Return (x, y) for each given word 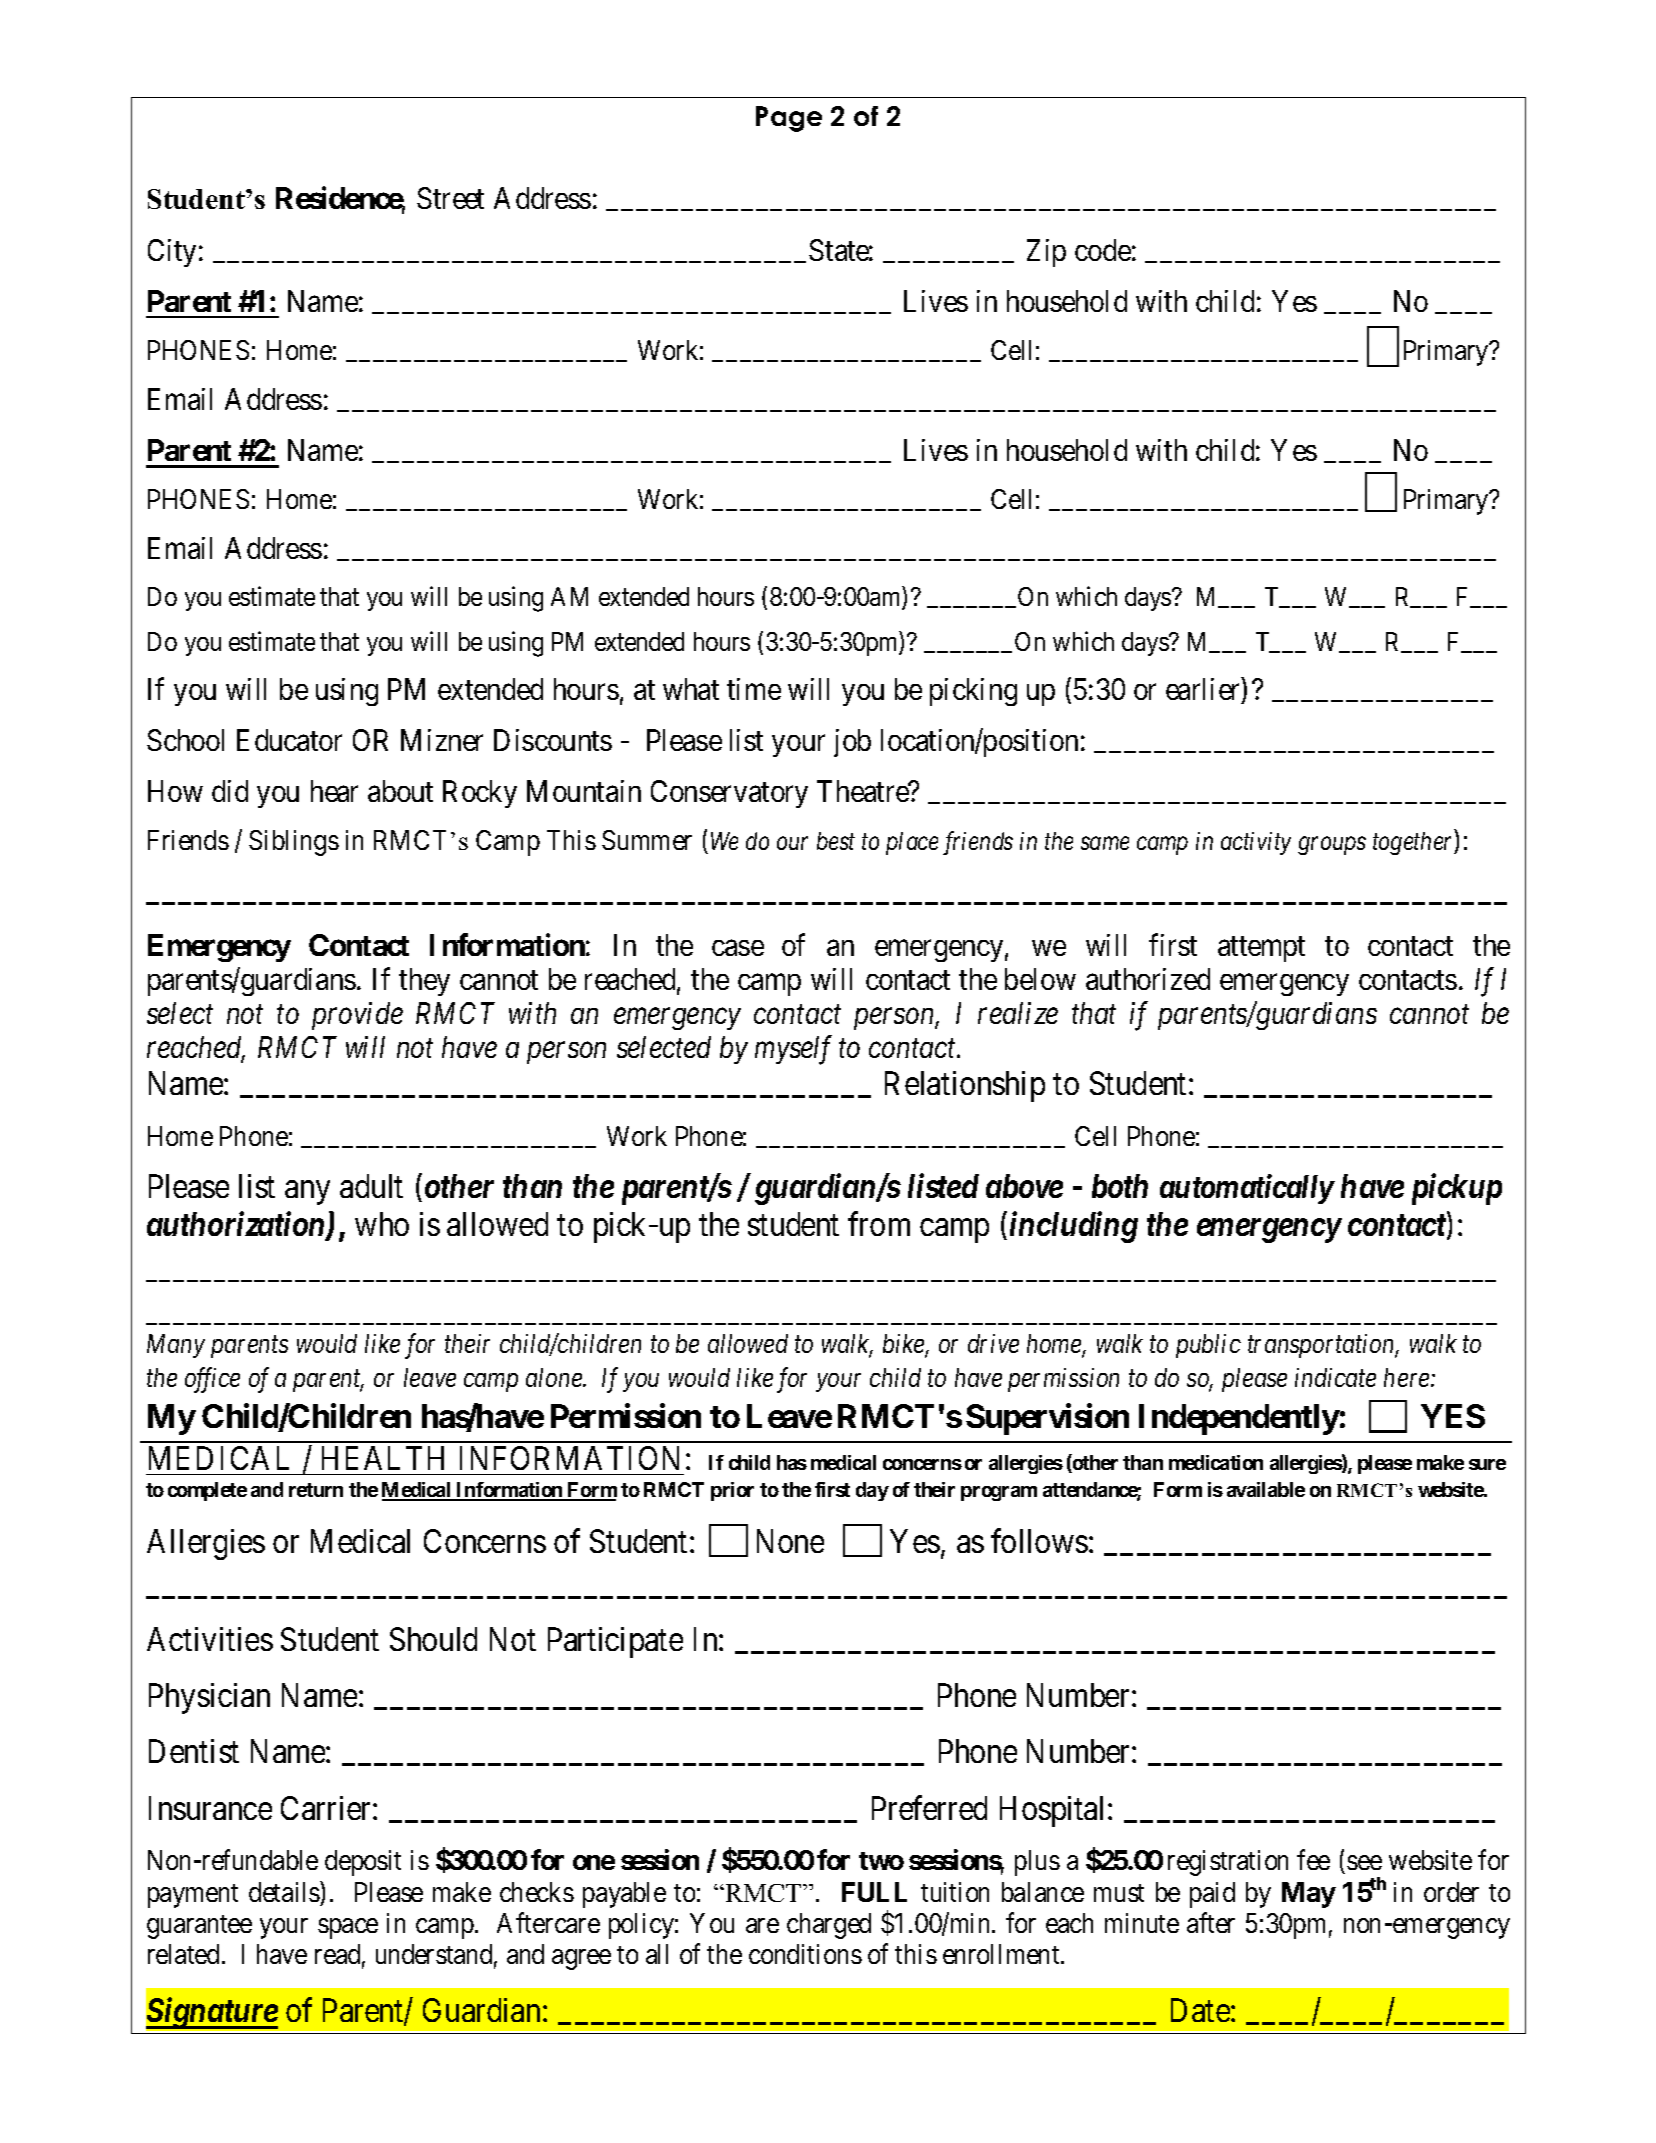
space (348, 1928)
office (212, 1380)
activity (1256, 843)
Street (450, 198)
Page (789, 119)
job (852, 743)
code (1103, 250)
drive (993, 1343)
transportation (1323, 1346)
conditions (805, 1954)
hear (334, 791)
